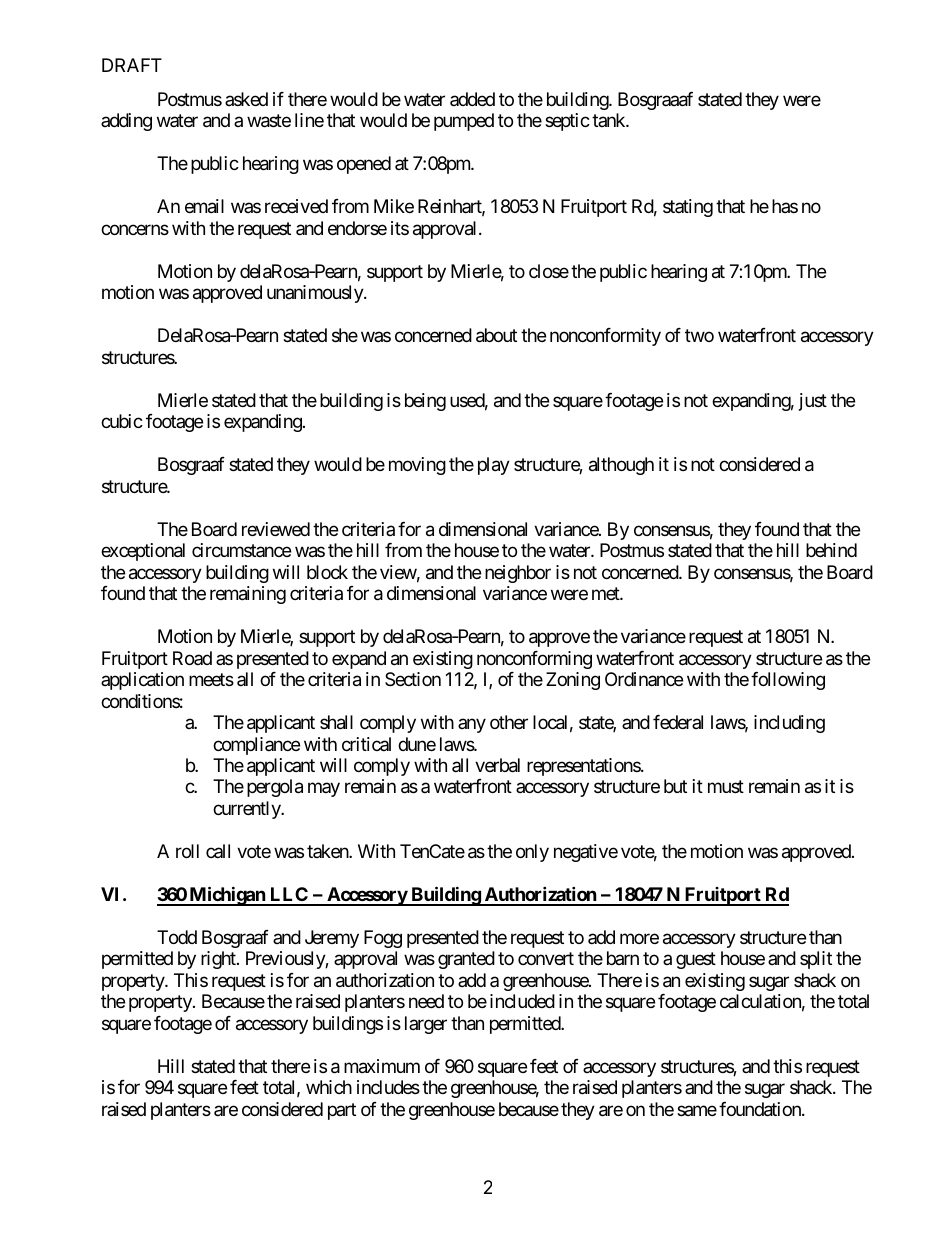 The height and width of the page is (1233, 952). Describe the element at coordinates (246, 99) in the page. I see `asked` at that location.
